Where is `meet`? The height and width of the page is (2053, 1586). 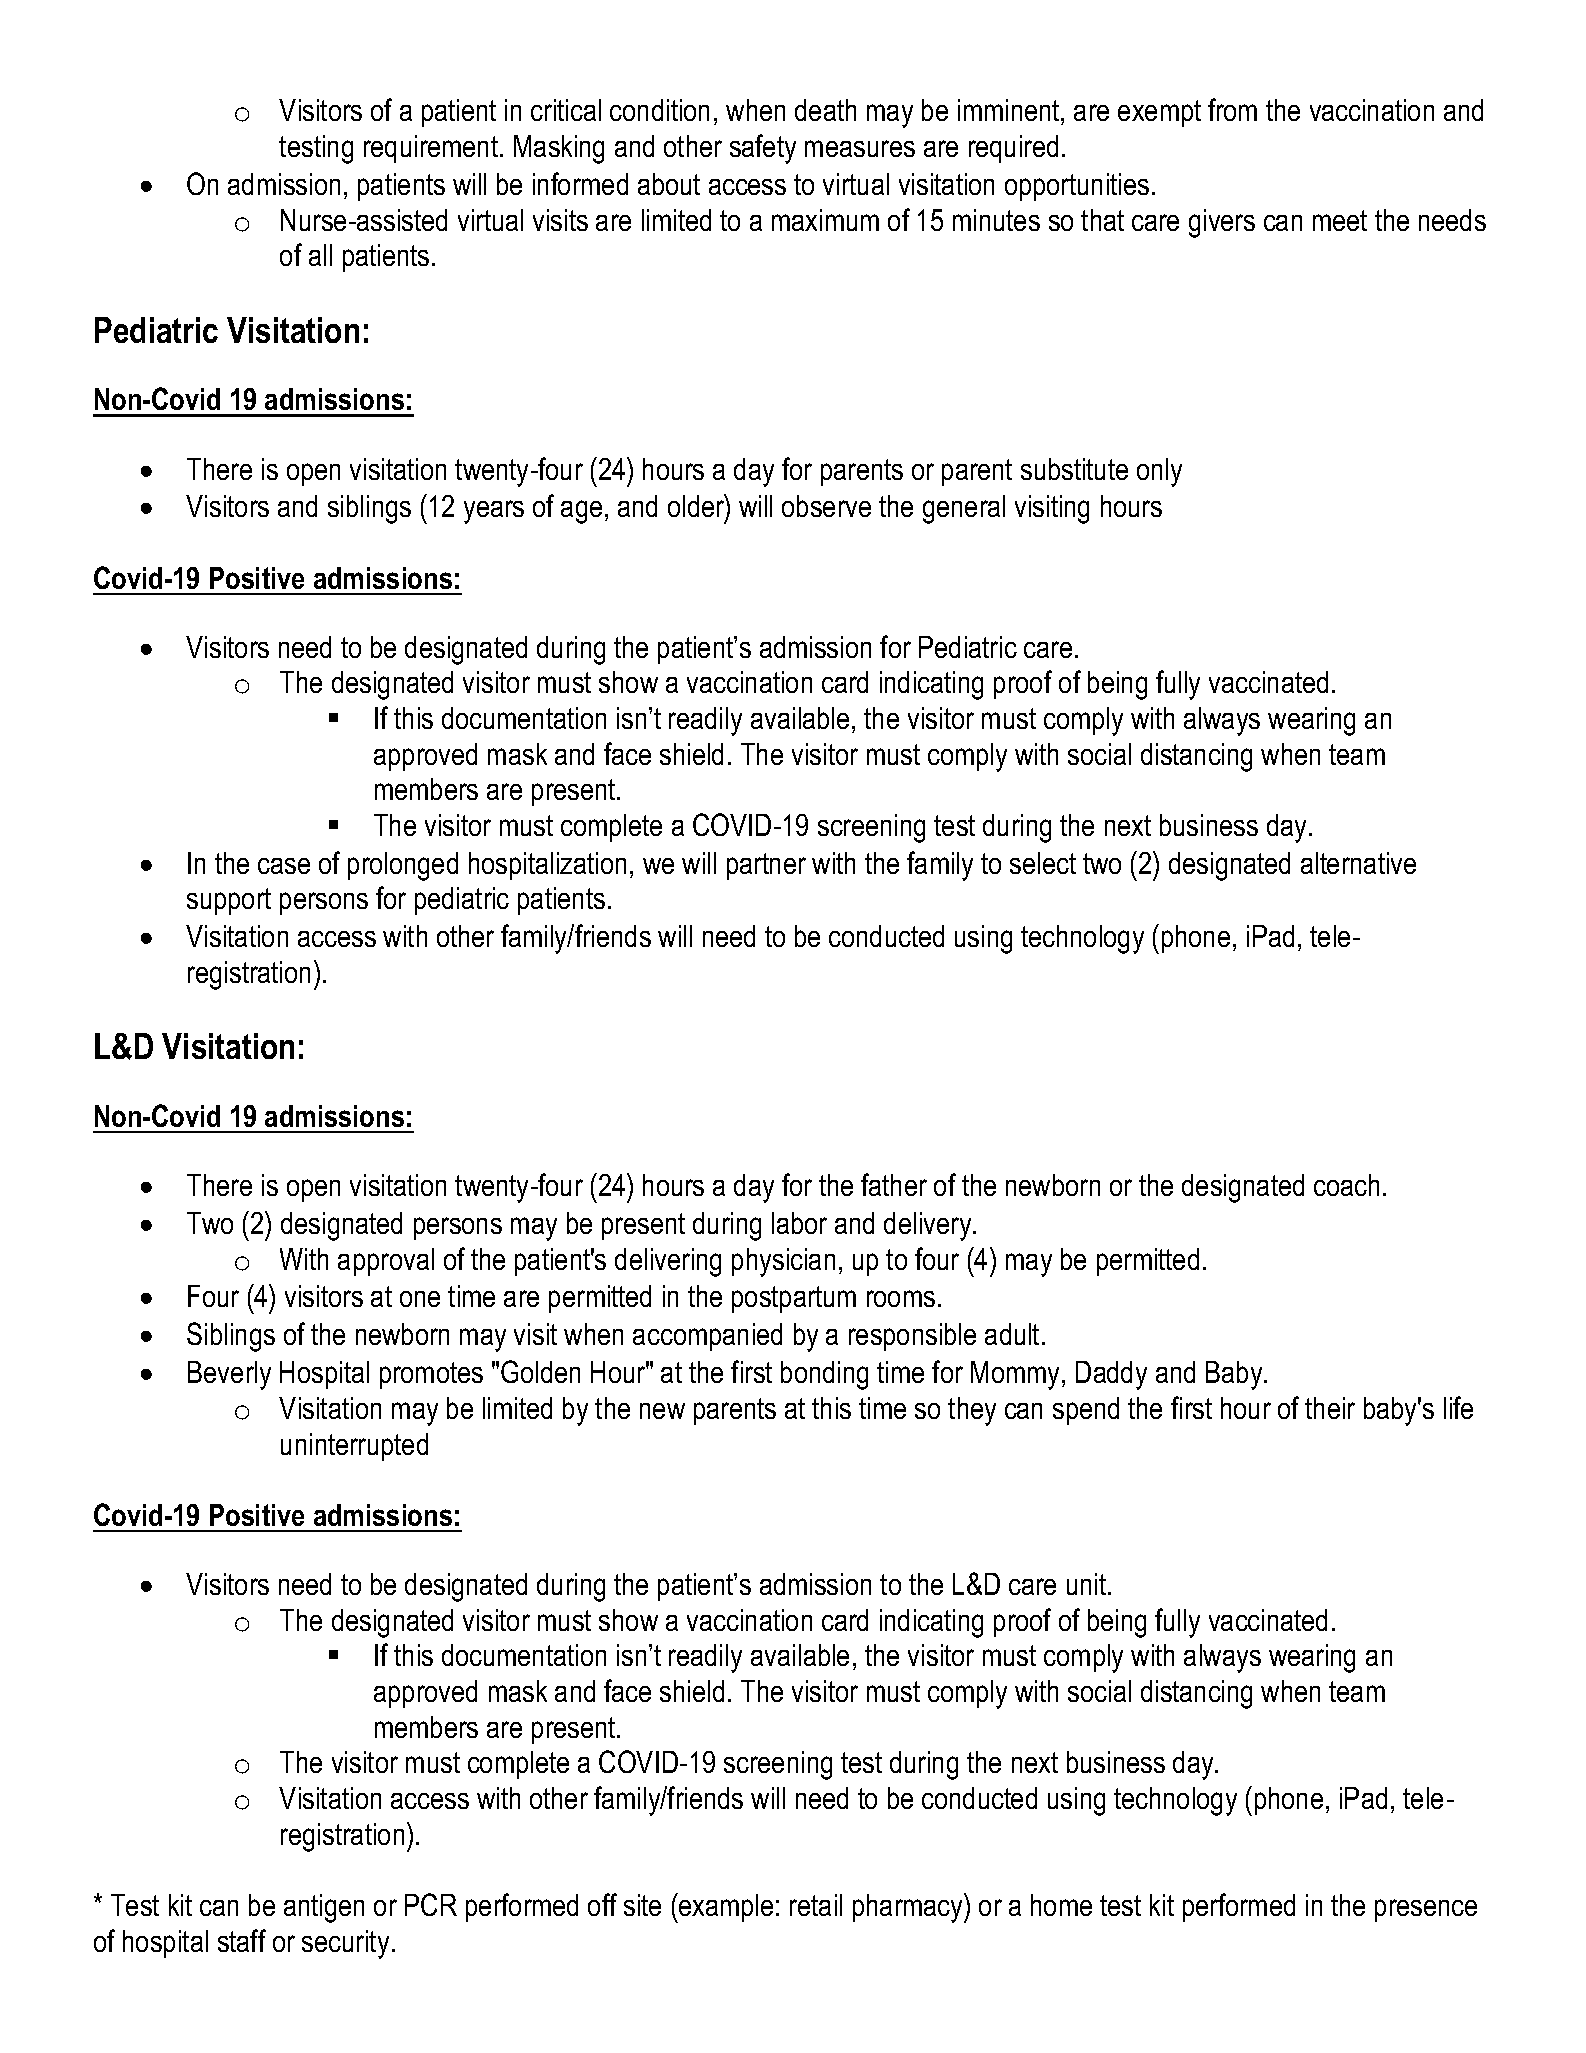
meet is located at coordinates (1340, 220).
